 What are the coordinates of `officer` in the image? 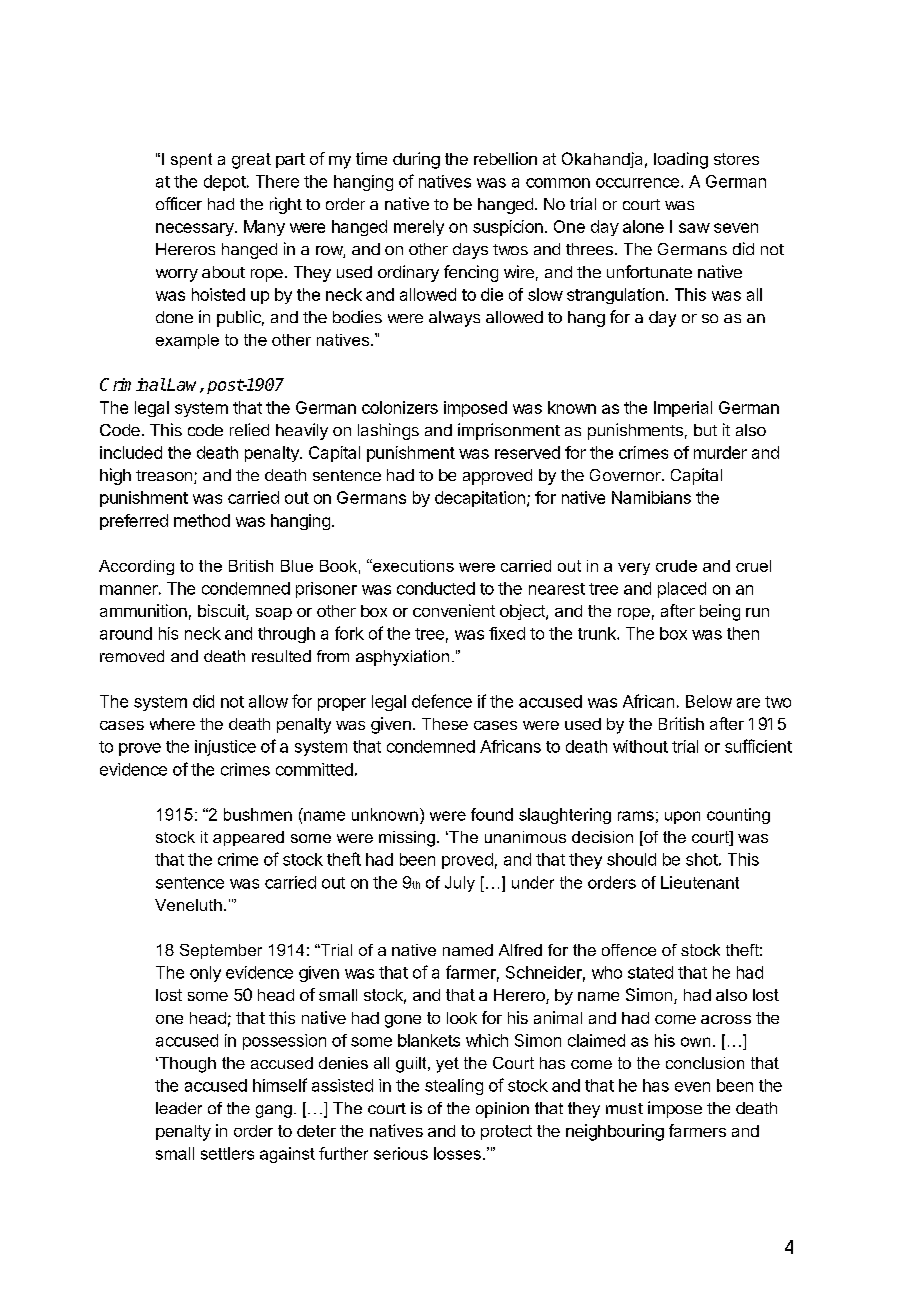 It's located at (179, 203).
